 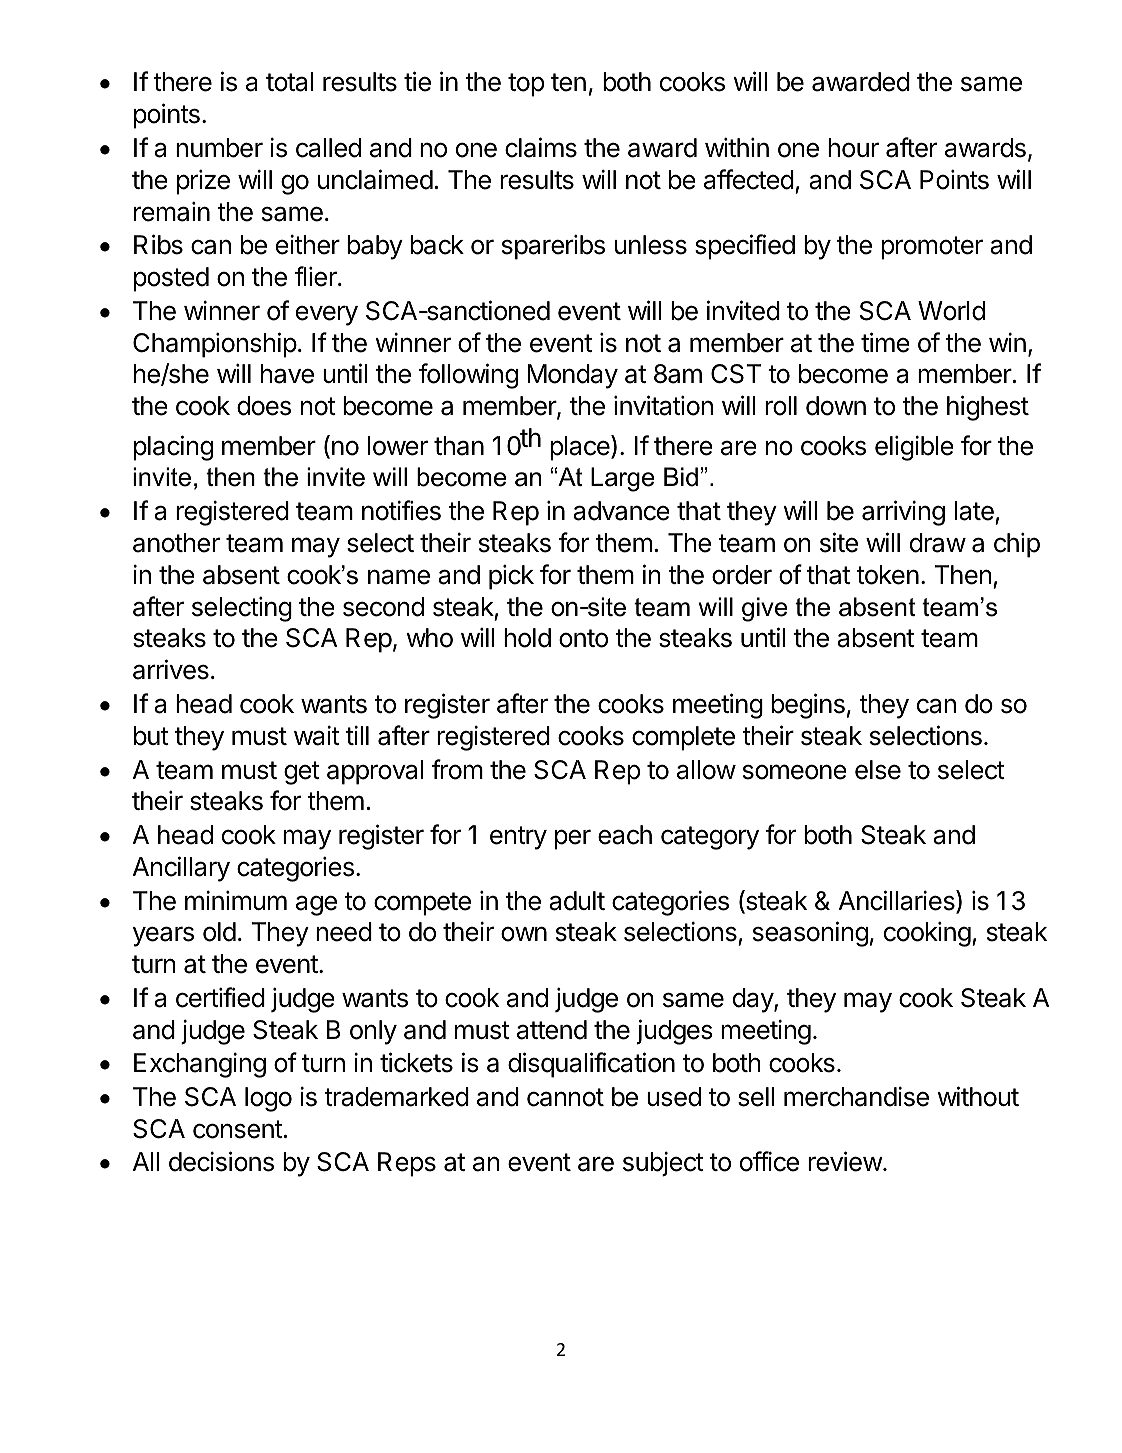 What do you see at coordinates (887, 575) in the image?
I see `token` at bounding box center [887, 575].
